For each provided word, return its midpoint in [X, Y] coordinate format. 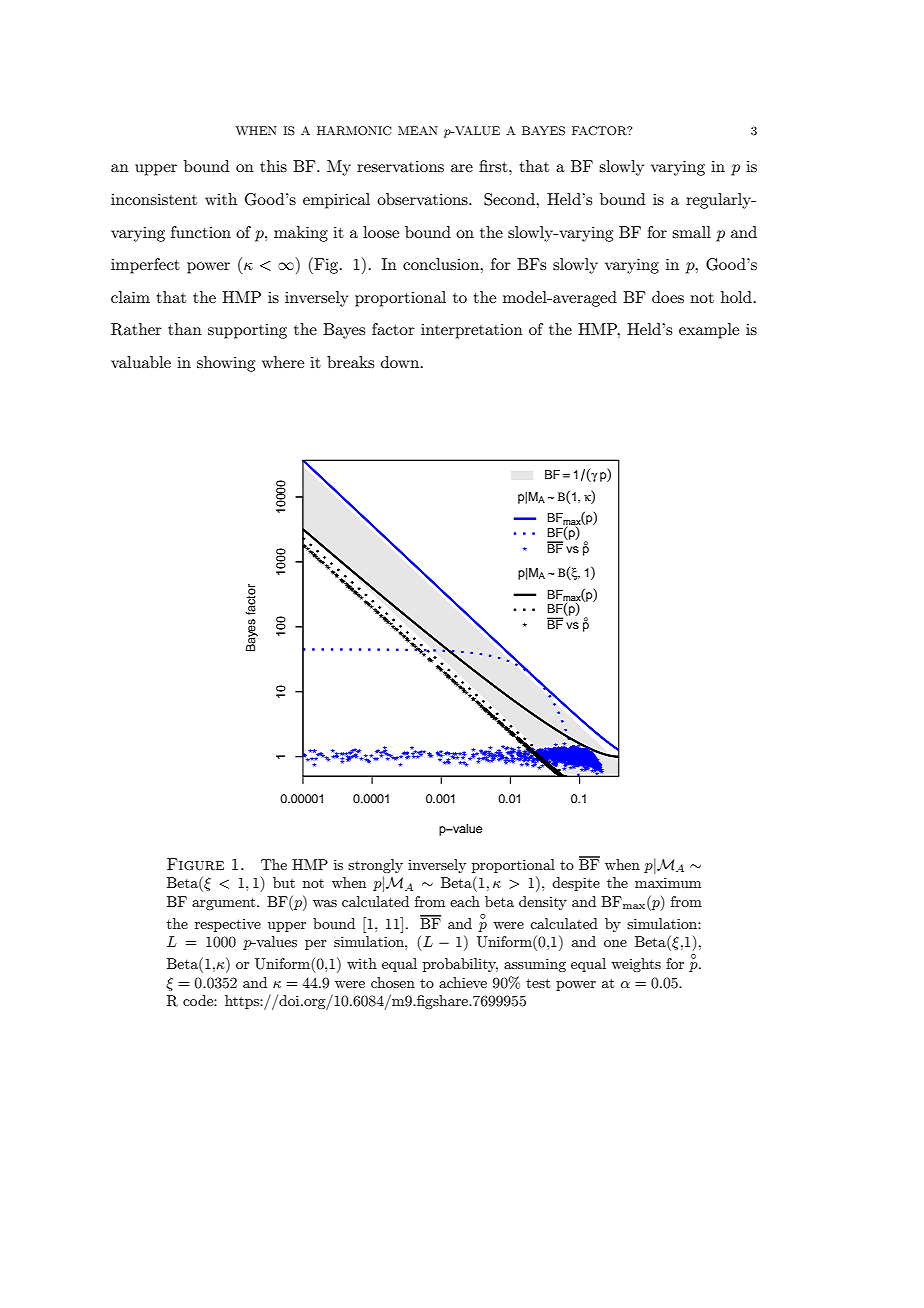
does [668, 297]
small [691, 232]
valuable [141, 362]
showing [226, 364]
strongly [375, 866]
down [401, 362]
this [273, 166]
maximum [668, 882]
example [709, 331]
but [284, 882]
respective [228, 925]
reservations [400, 166]
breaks [350, 362]
